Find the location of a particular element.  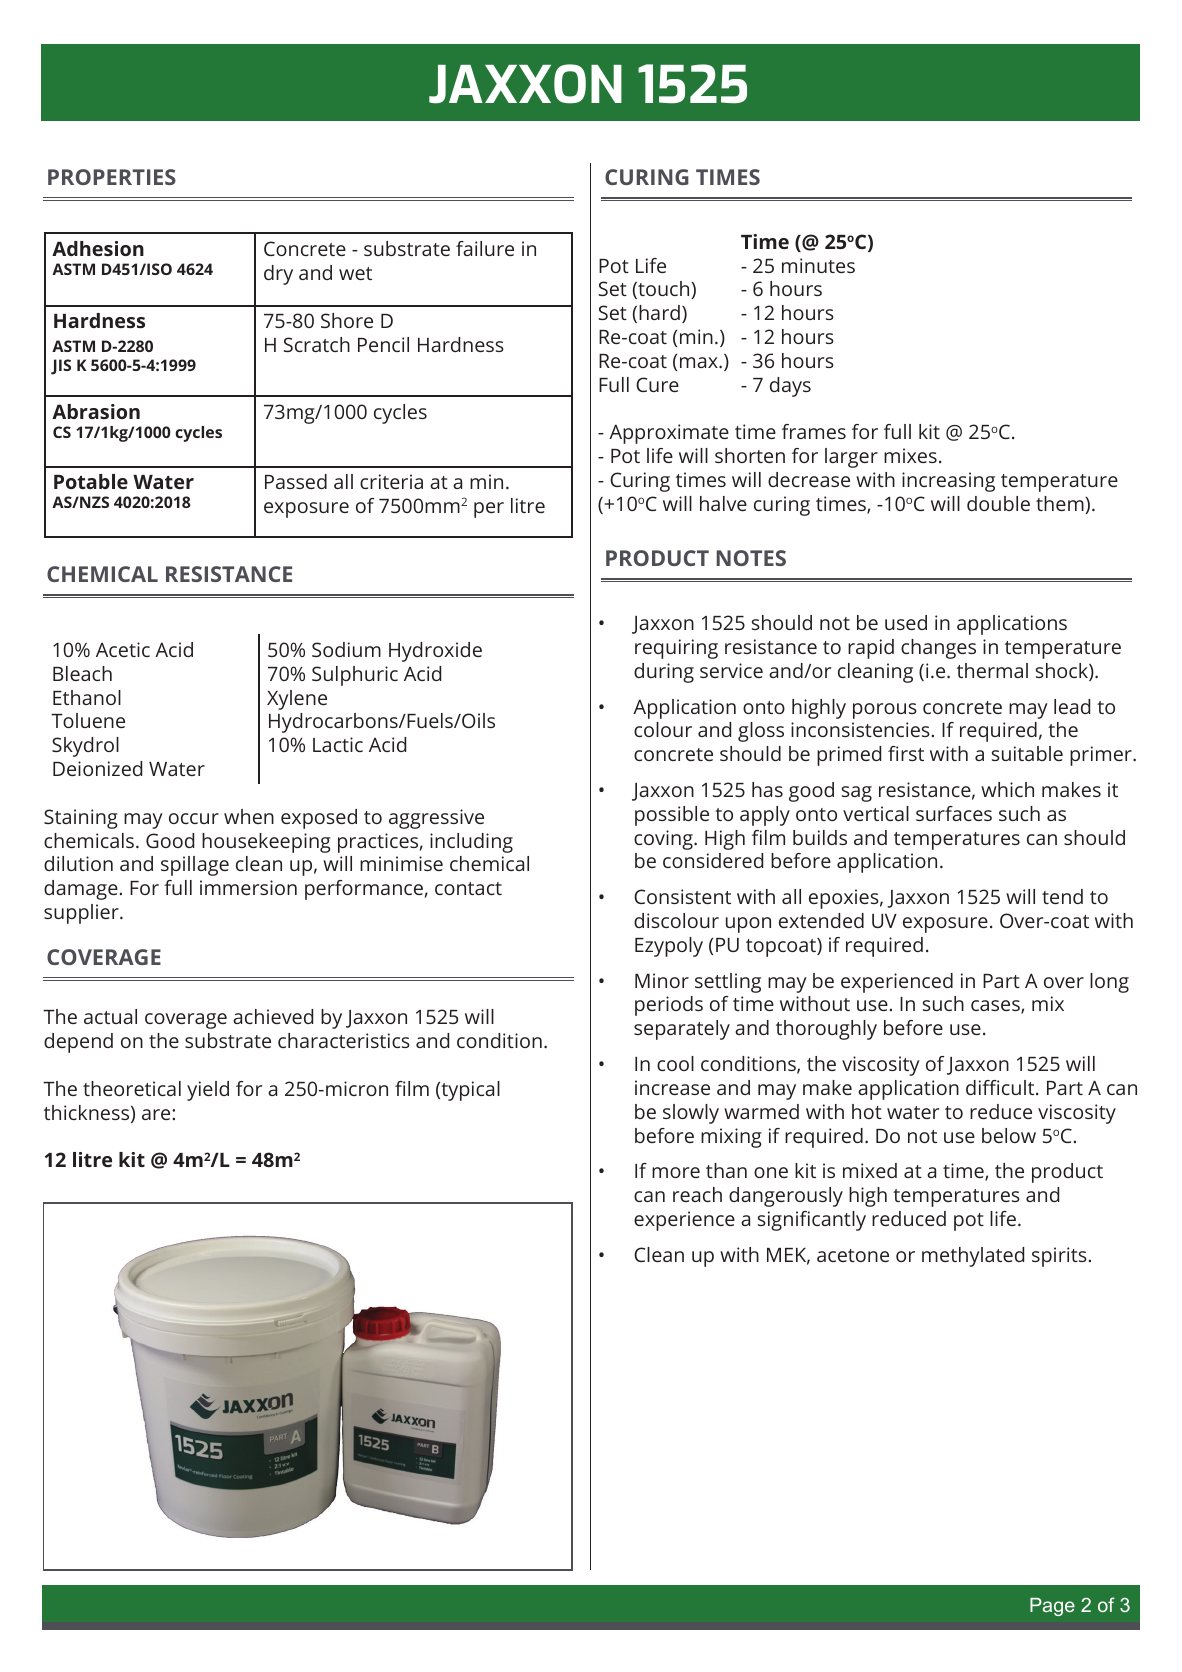

minutes is located at coordinates (818, 265).
